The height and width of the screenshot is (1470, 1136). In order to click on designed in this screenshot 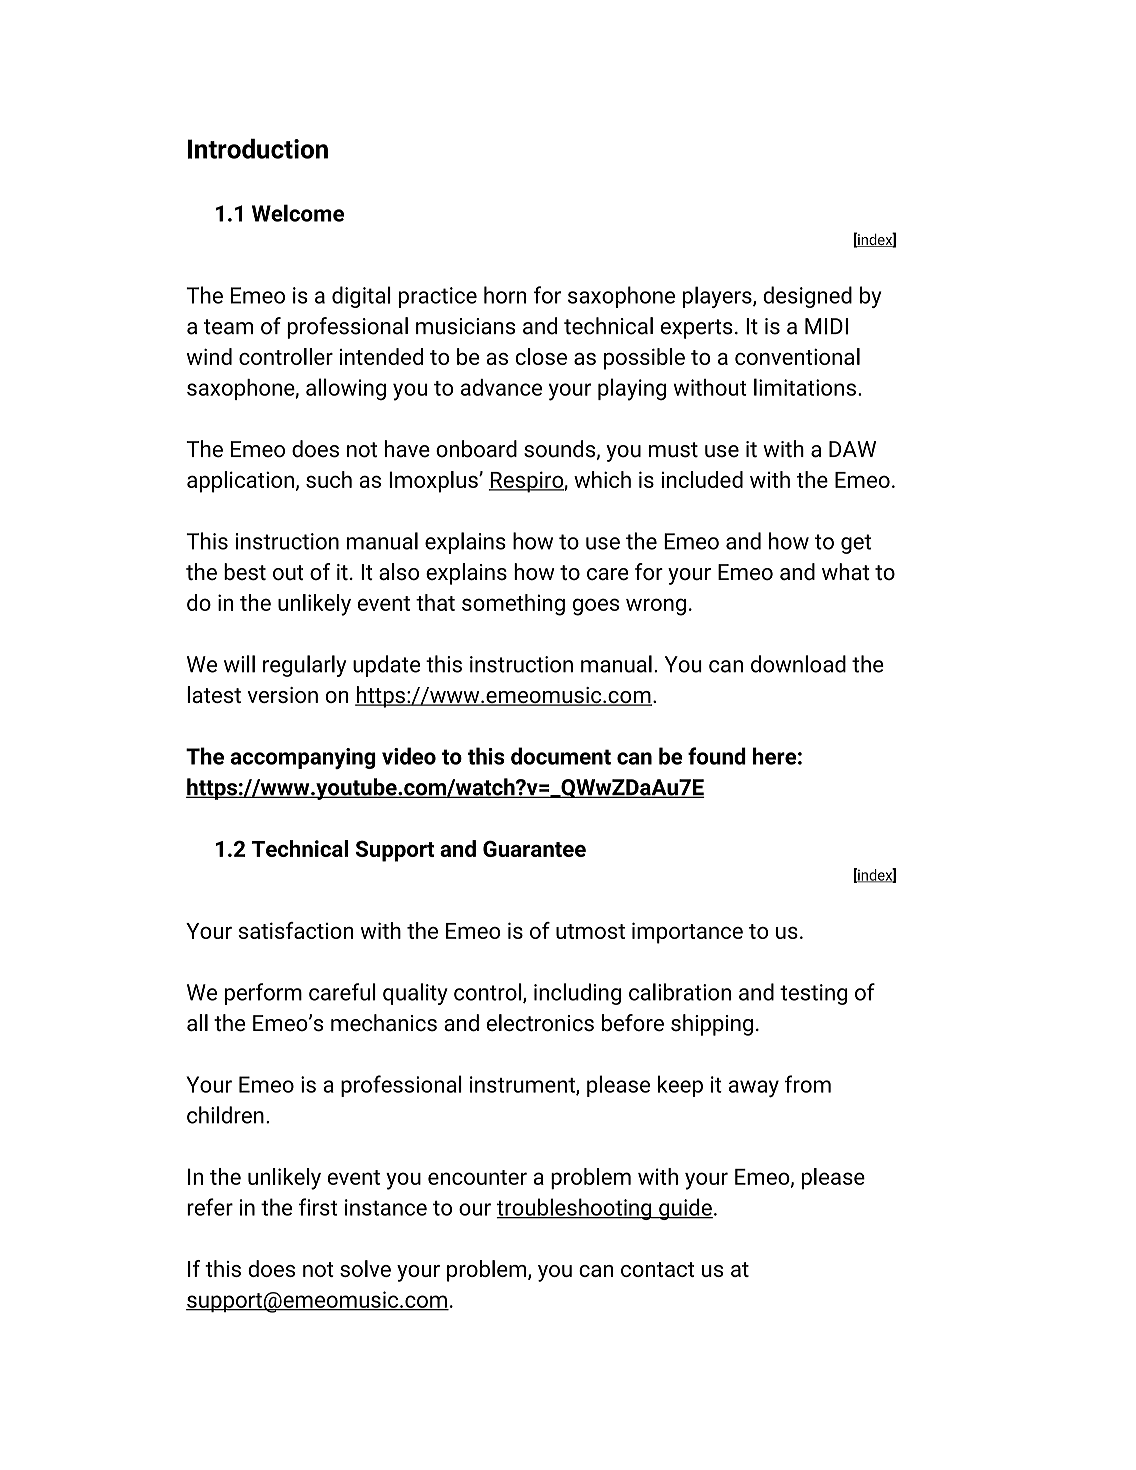, I will do `click(807, 297)`.
